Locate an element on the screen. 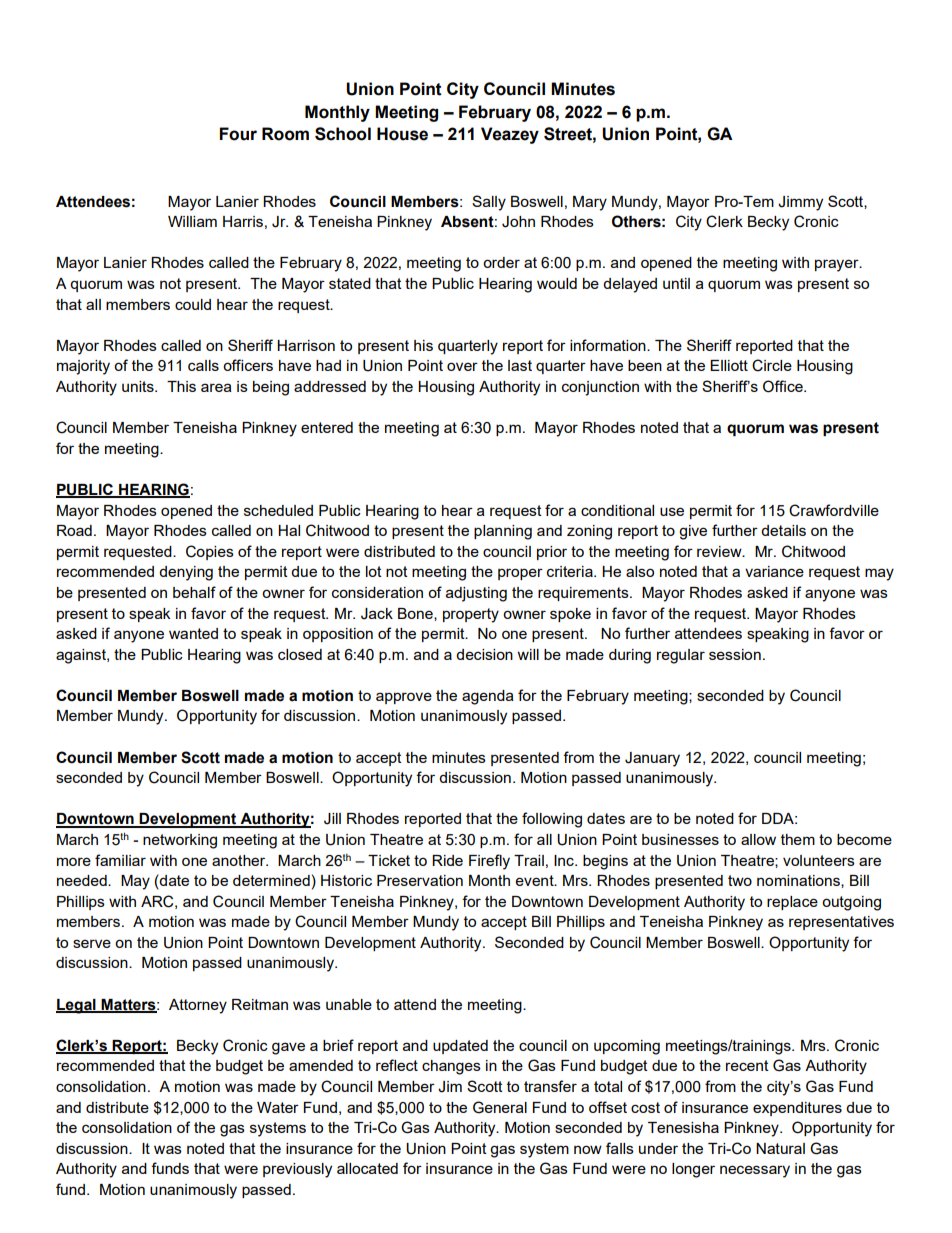 The height and width of the screenshot is (1233, 952). planning is located at coordinates (503, 532).
